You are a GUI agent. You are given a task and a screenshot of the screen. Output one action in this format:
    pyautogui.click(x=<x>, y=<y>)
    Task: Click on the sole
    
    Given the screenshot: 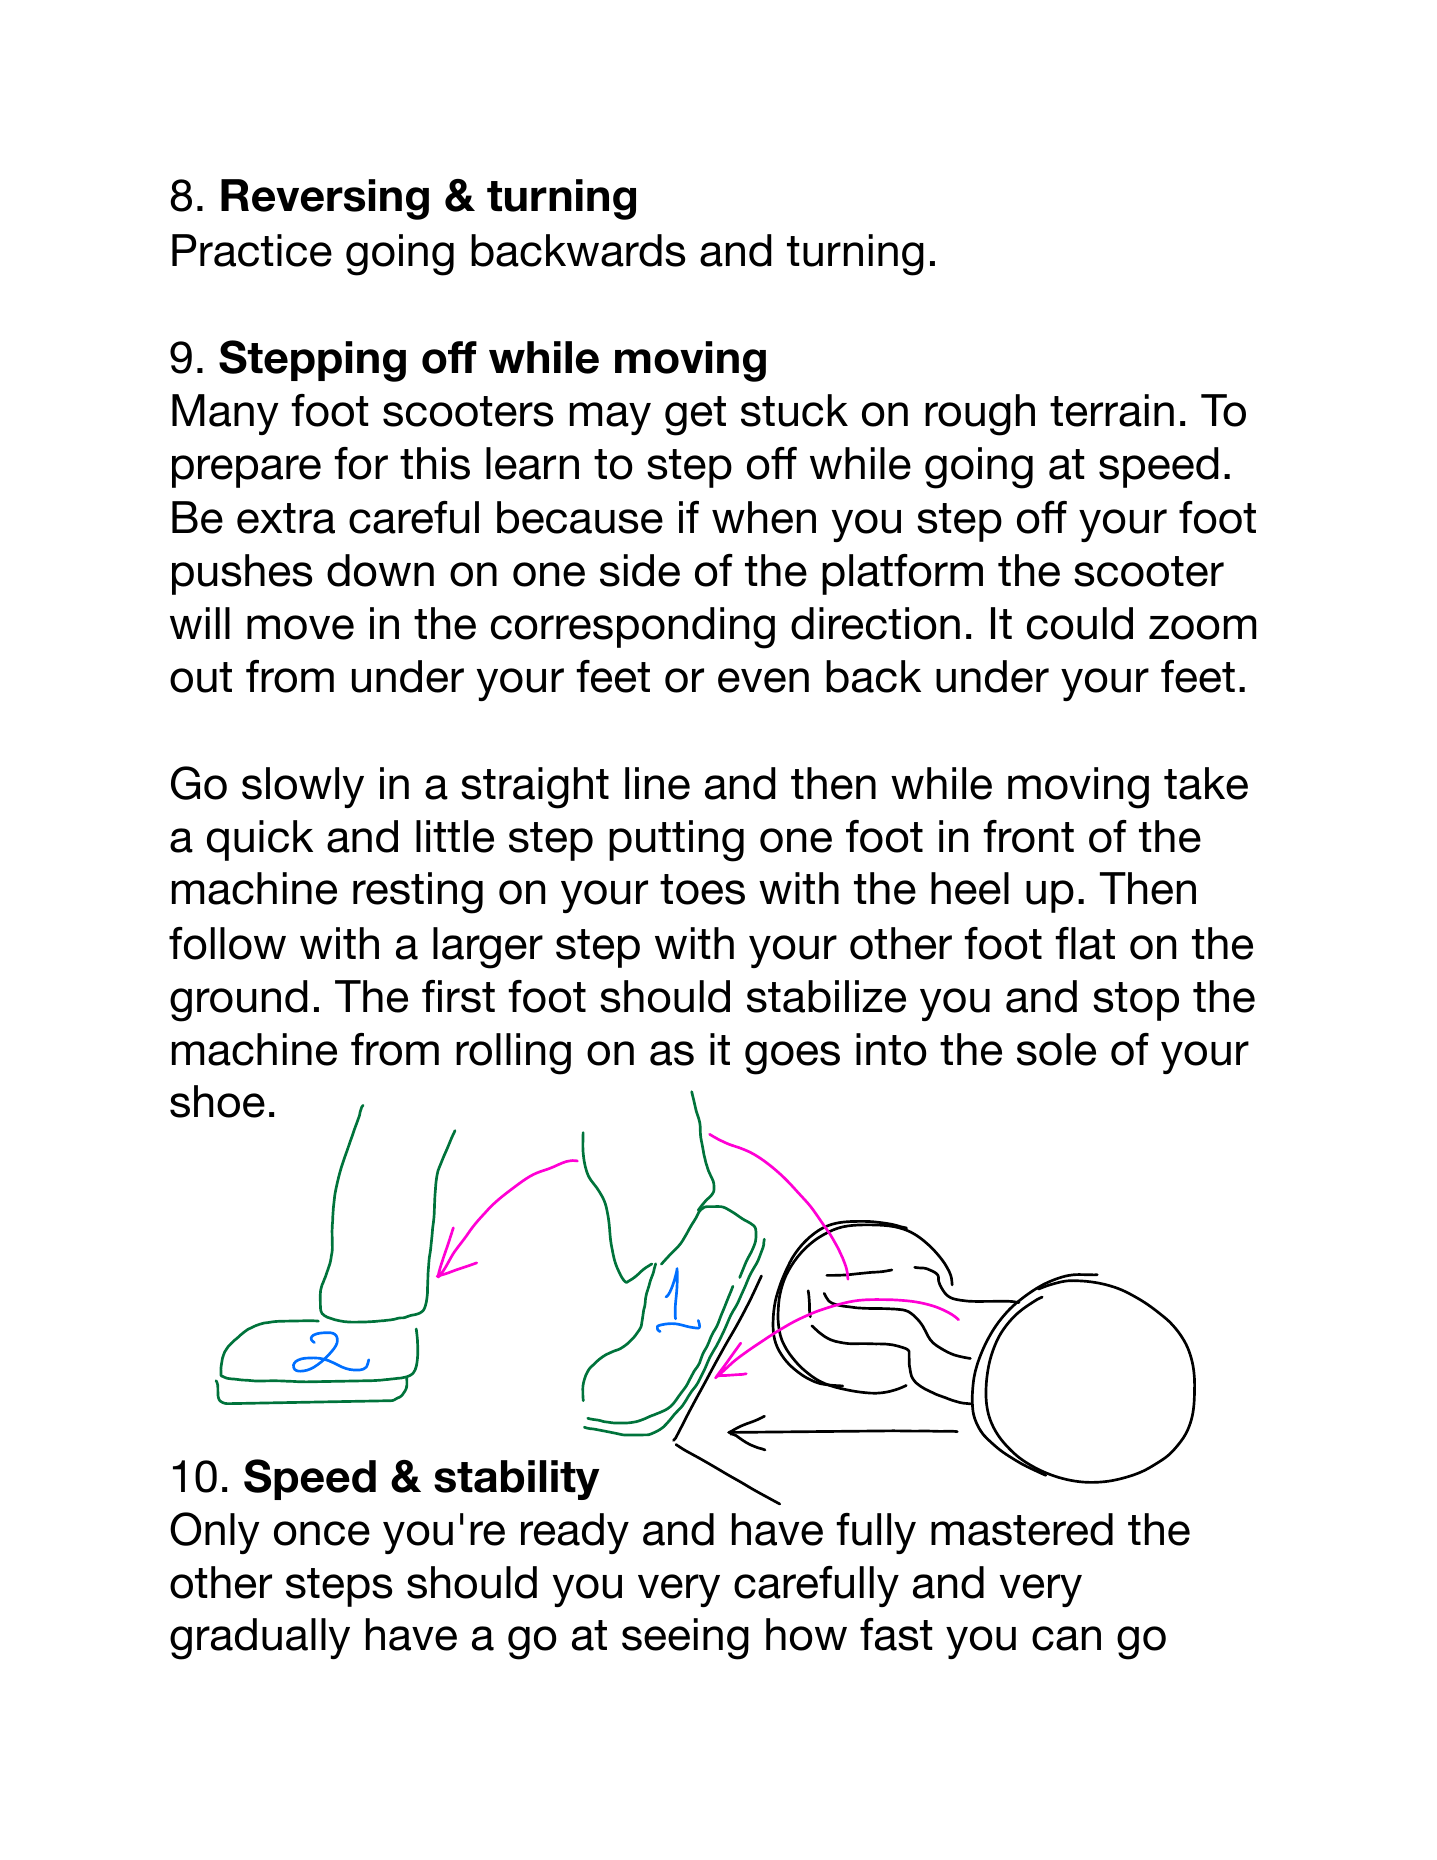 What is the action you would take?
    pyautogui.click(x=1056, y=1049)
